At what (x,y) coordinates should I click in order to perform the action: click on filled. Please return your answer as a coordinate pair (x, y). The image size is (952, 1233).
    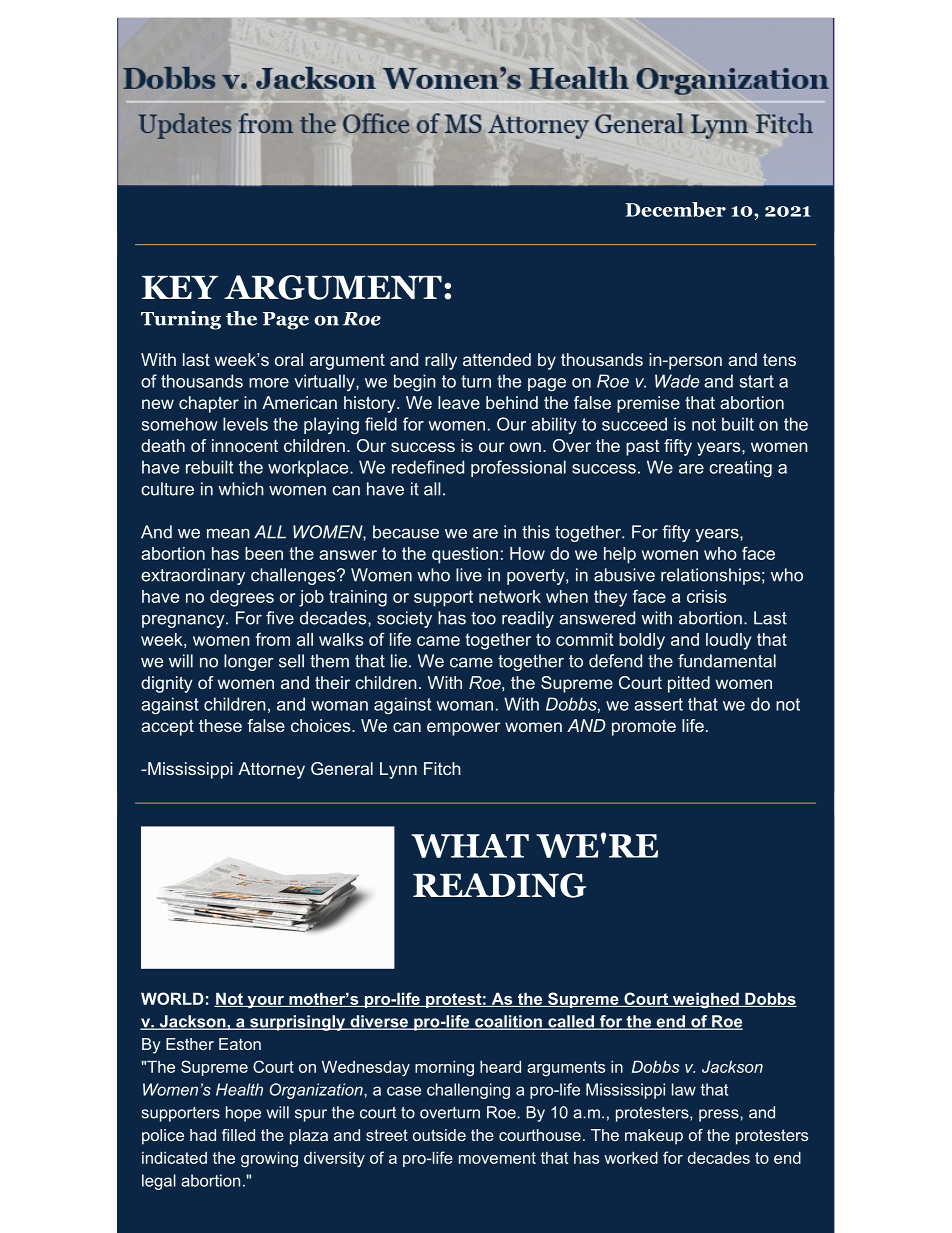
    Looking at the image, I should click on (238, 1135).
